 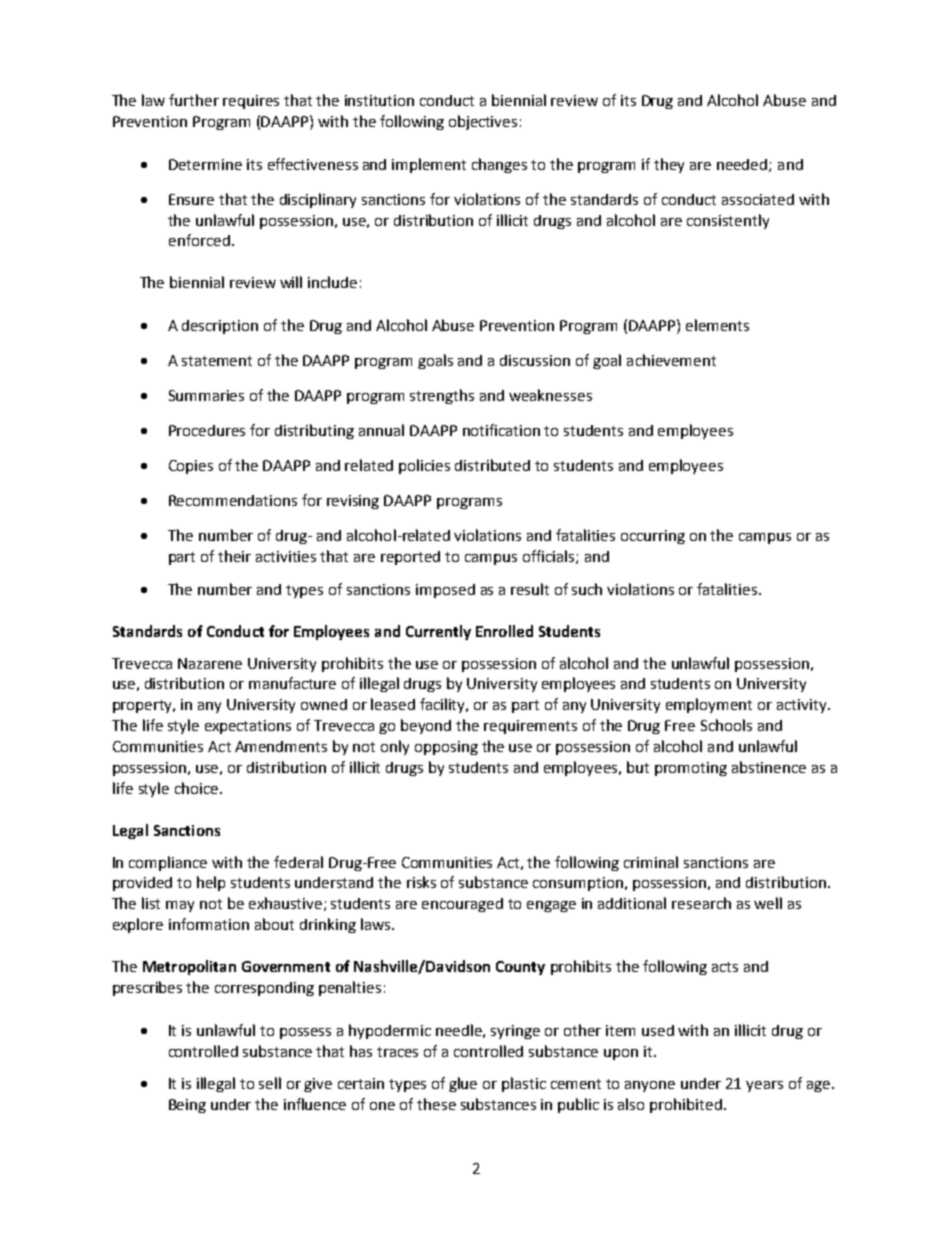 What do you see at coordinates (194, 100) in the image?
I see `further` at bounding box center [194, 100].
